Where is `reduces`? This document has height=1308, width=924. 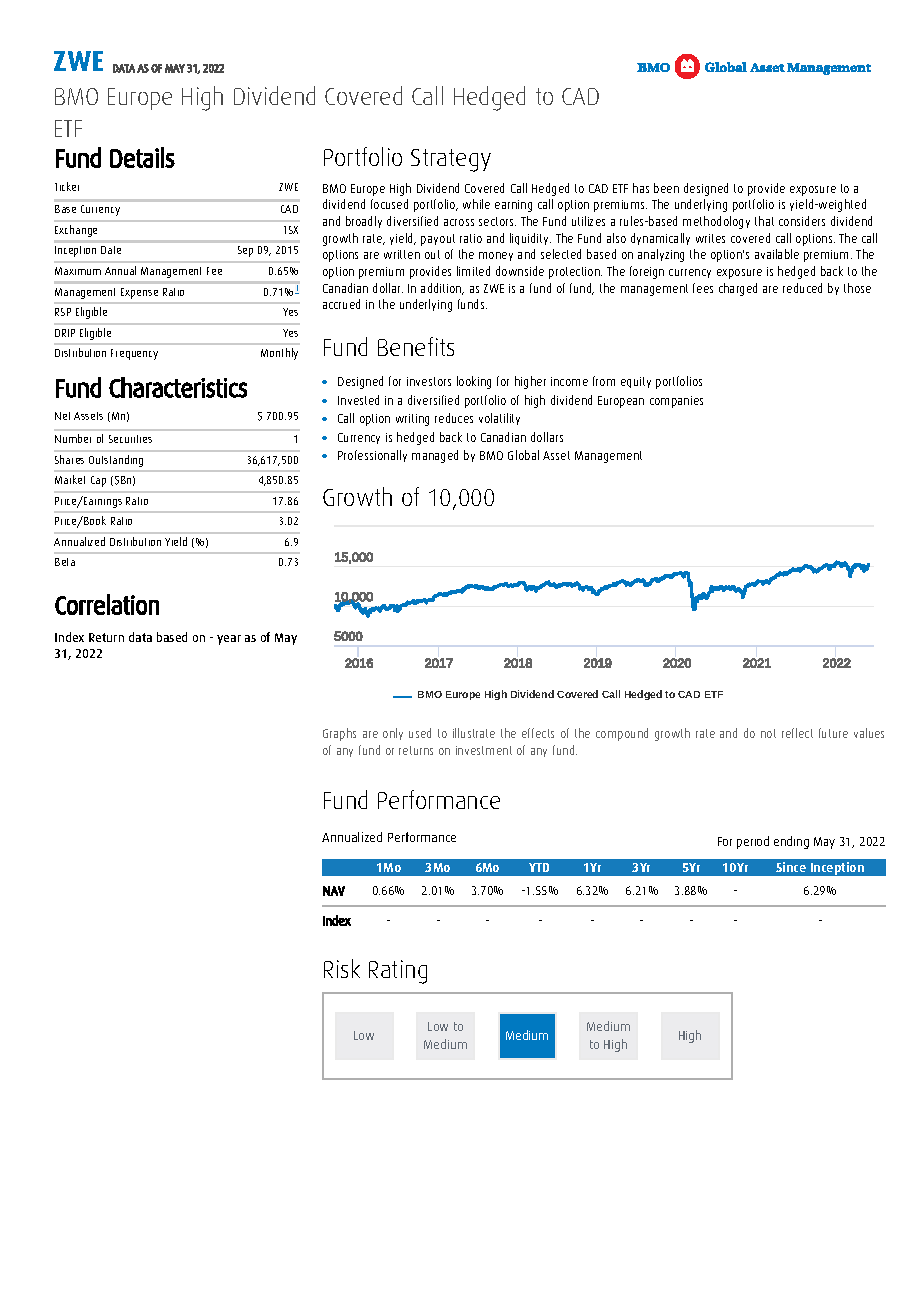
reduces is located at coordinates (454, 418).
